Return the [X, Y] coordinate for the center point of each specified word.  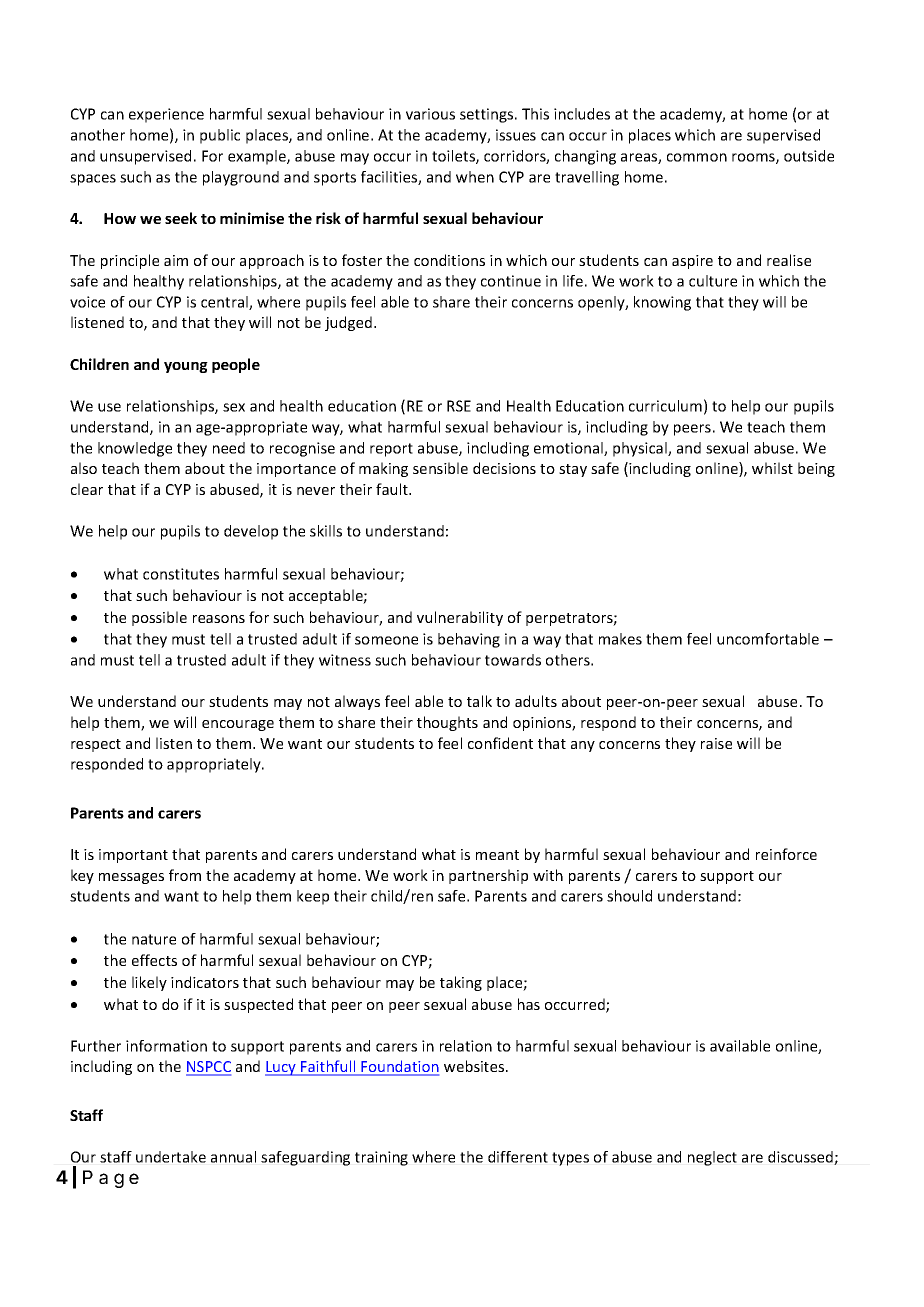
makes [620, 639]
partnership [488, 876]
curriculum [665, 406]
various [430, 114]
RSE [459, 406]
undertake [171, 1157]
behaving [469, 640]
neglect [712, 1158]
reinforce [786, 854]
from [185, 875]
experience [166, 115]
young [186, 367]
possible [159, 618]
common [697, 157]
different [518, 1157]
